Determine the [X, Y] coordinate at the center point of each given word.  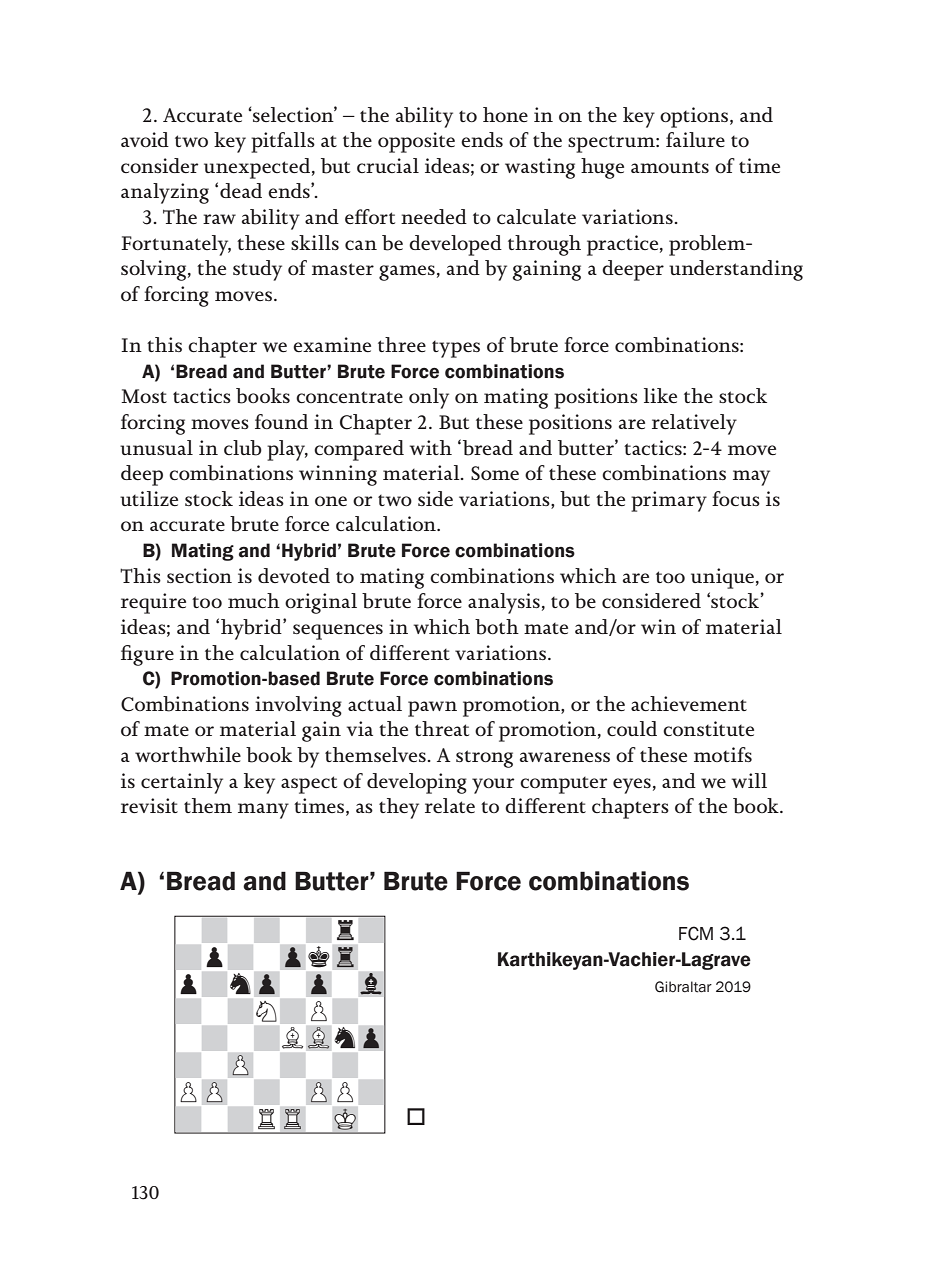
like [660, 395]
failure [695, 139]
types [456, 349]
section [199, 575]
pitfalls [283, 142]
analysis [504, 603]
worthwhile [188, 754]
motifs [723, 754]
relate [450, 805]
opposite [416, 142]
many [263, 811]
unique [722, 578]
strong [484, 759]
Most [144, 396]
